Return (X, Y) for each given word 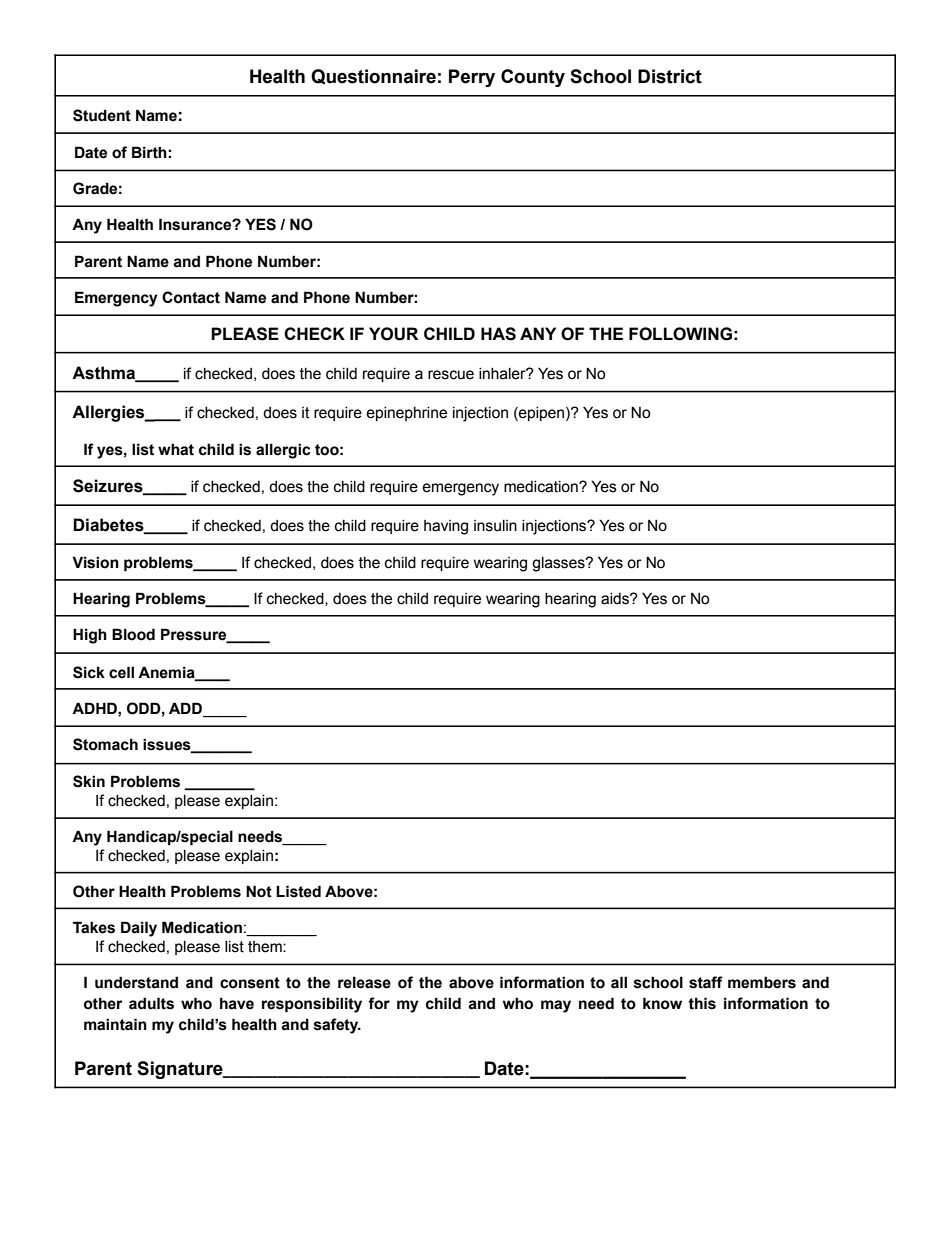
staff (706, 982)
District (670, 76)
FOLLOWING (680, 334)
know (662, 1003)
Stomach (105, 744)
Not (259, 891)
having (446, 527)
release (364, 982)
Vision (95, 562)
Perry (472, 78)
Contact (191, 297)
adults (151, 1003)
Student (102, 115)
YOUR (393, 334)
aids (616, 599)
